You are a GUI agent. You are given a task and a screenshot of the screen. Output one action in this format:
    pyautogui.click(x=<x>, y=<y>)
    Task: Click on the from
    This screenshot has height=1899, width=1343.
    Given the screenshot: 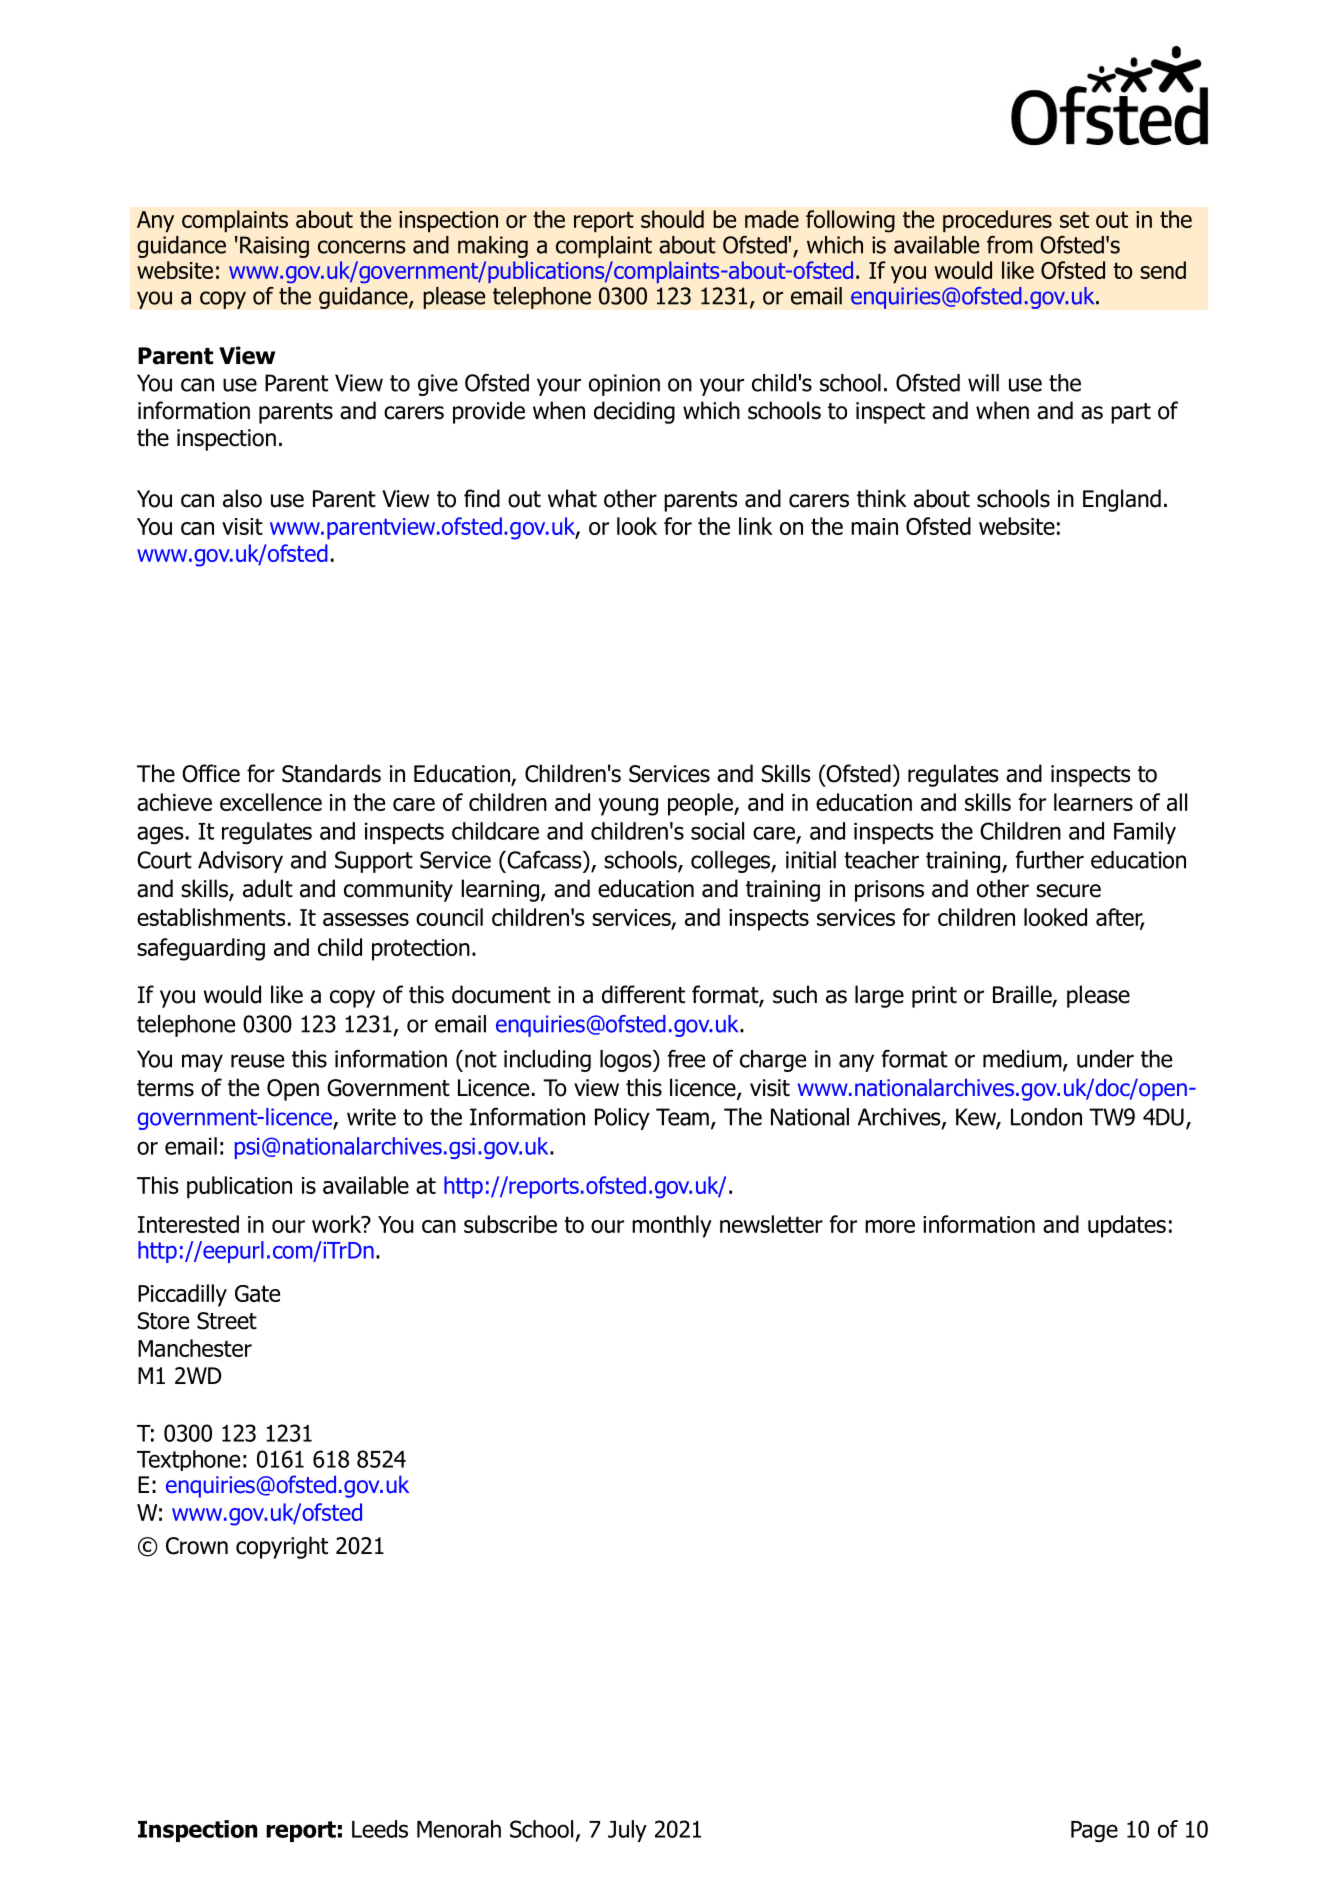 What is the action you would take?
    pyautogui.click(x=1010, y=245)
